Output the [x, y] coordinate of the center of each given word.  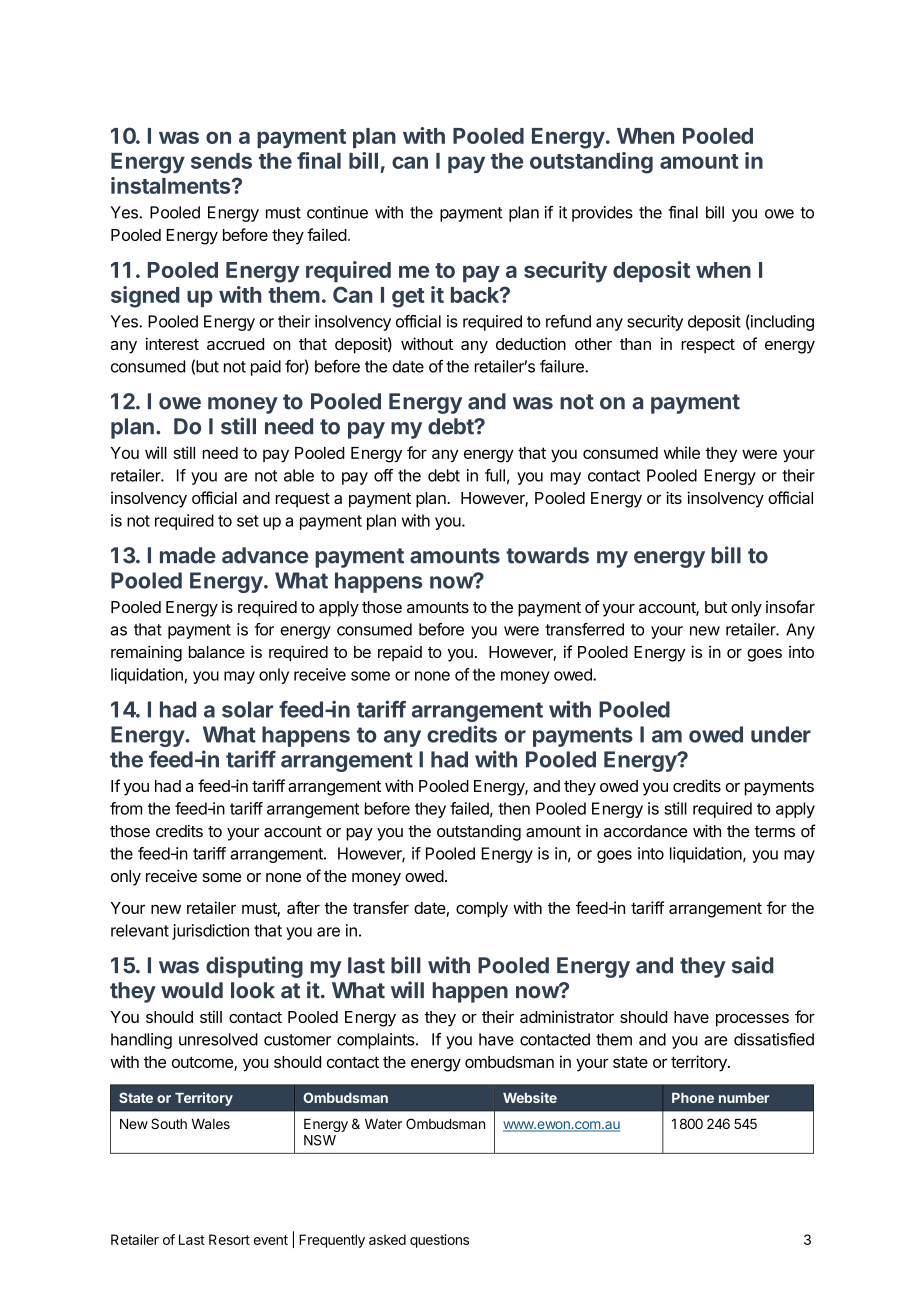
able [299, 475]
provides [602, 214]
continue [337, 212]
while [682, 452]
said [752, 965]
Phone [693, 1098]
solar [247, 709]
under [781, 734]
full [495, 475]
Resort [229, 1239]
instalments [172, 185]
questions [439, 1241]
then [514, 808]
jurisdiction [210, 932]
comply [482, 910]
